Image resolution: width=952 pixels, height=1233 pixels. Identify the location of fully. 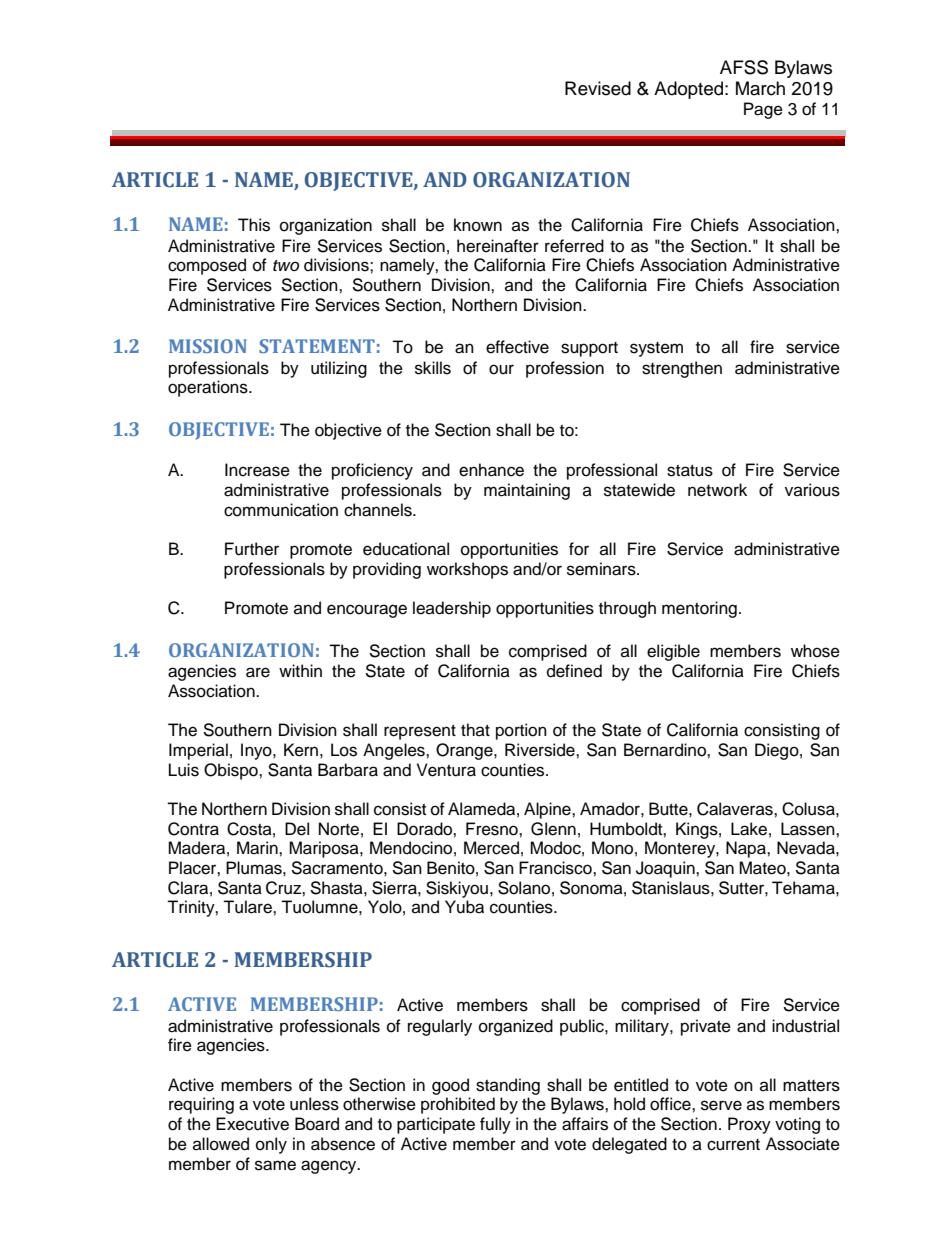
(495, 1125).
